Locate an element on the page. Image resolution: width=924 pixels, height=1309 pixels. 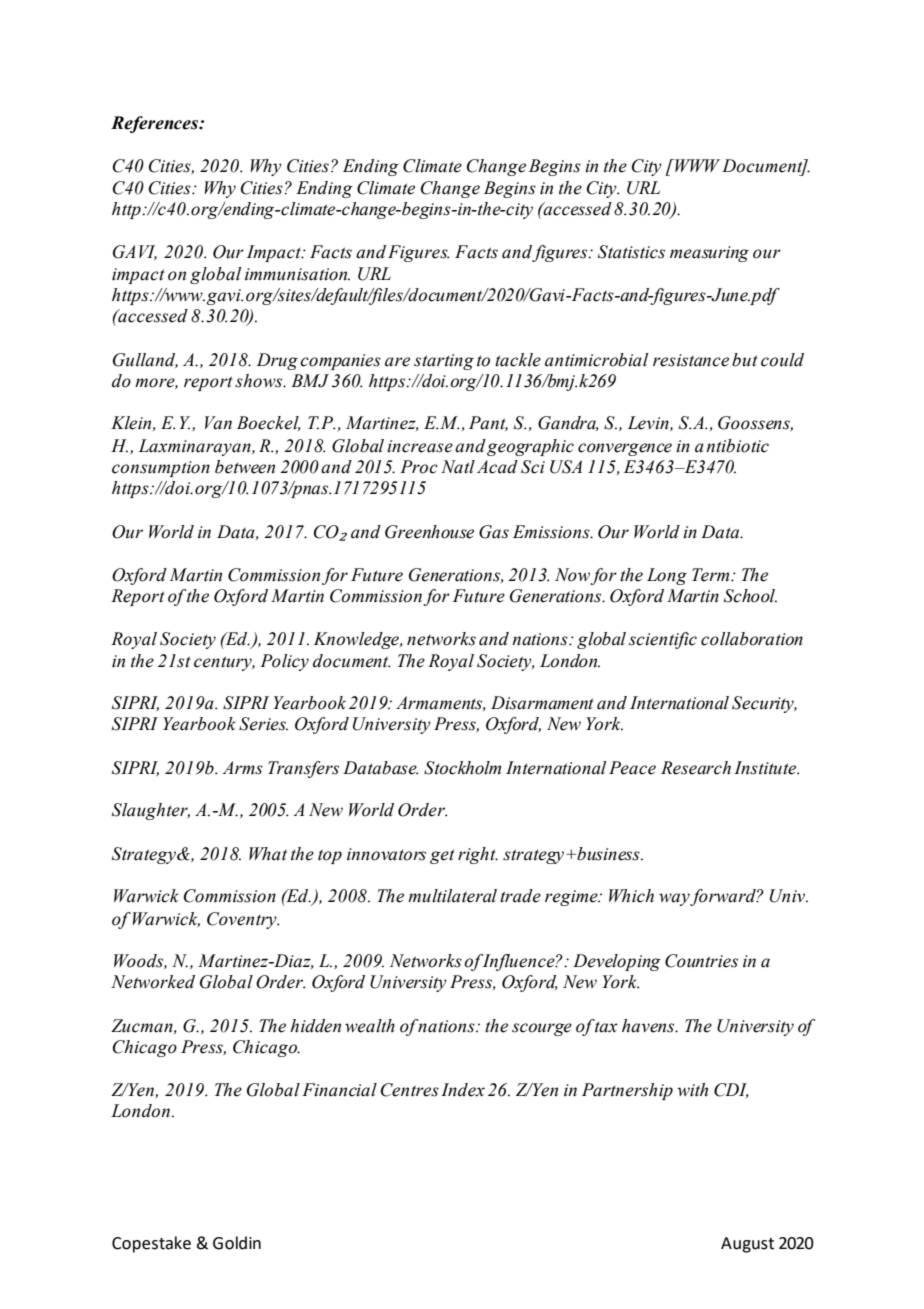
right is located at coordinates (478, 855).
